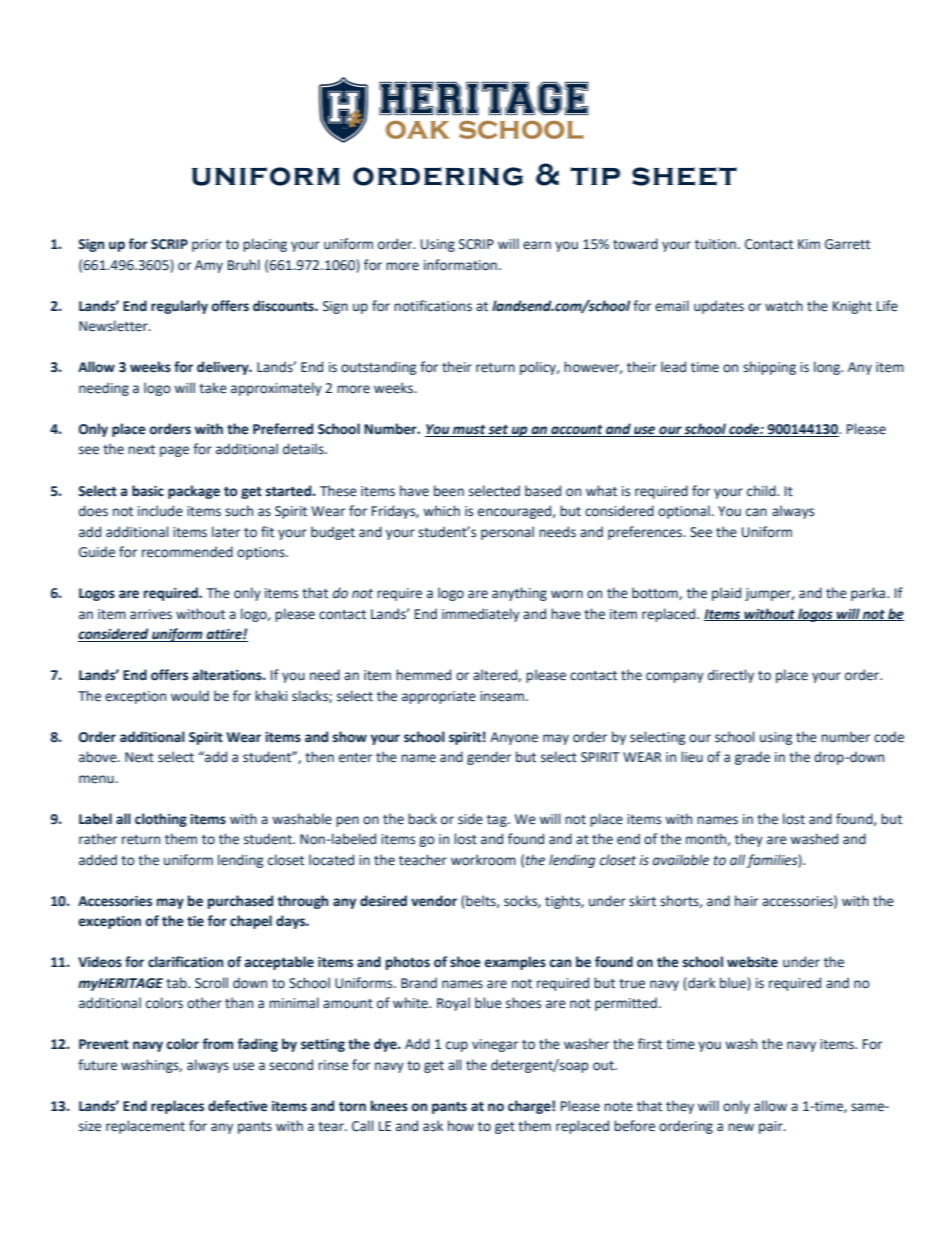  What do you see at coordinates (151, 614) in the screenshot?
I see `arrives` at bounding box center [151, 614].
